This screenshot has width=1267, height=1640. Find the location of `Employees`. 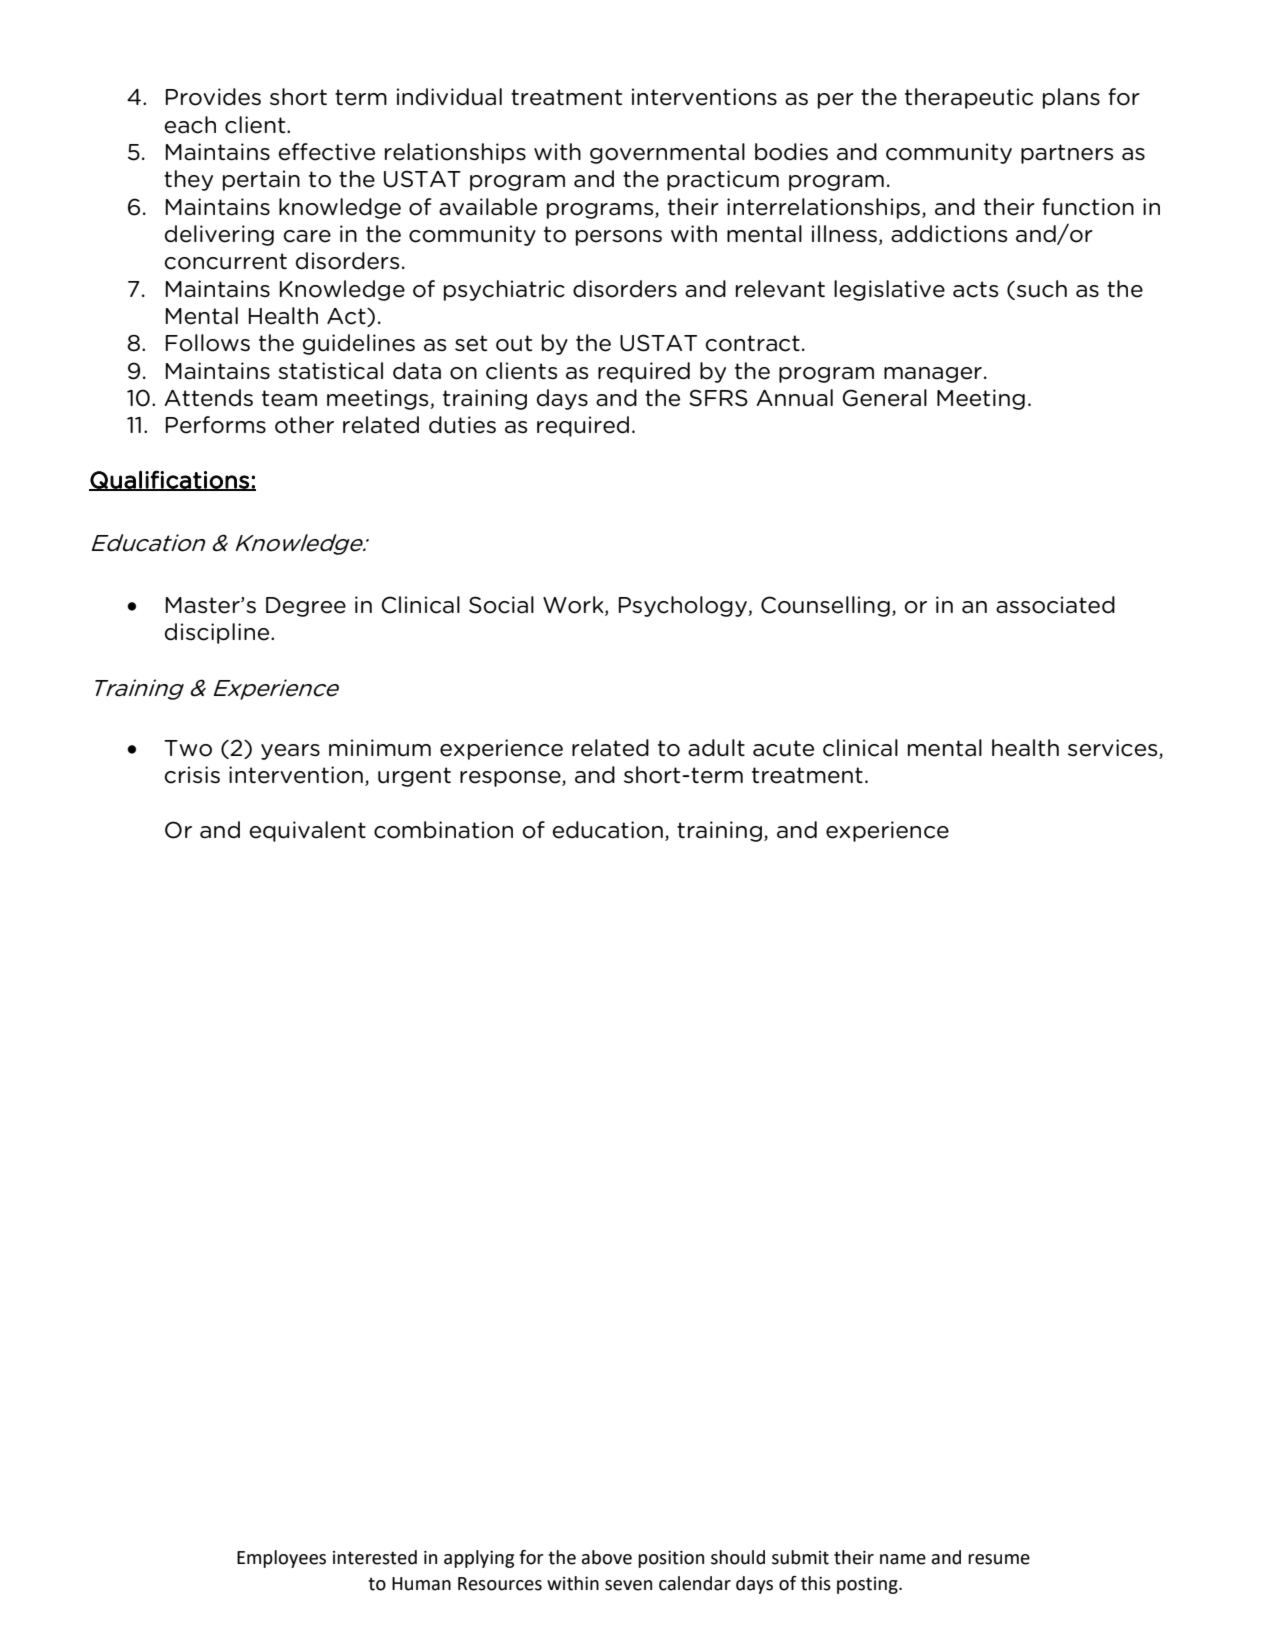

Employees is located at coordinates (281, 1559).
